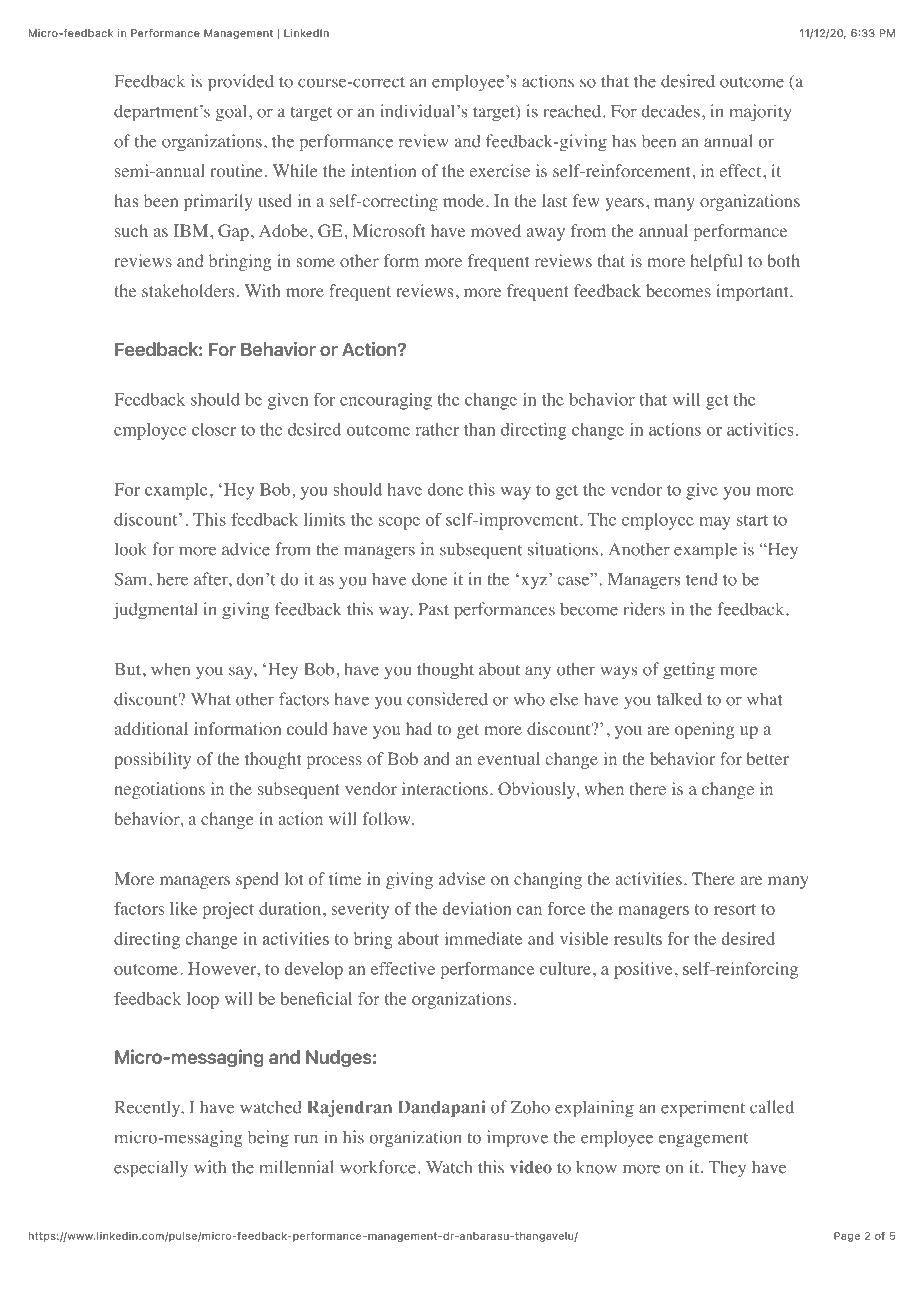 The image size is (924, 1308). Describe the element at coordinates (233, 113) in the image. I see `goal` at that location.
